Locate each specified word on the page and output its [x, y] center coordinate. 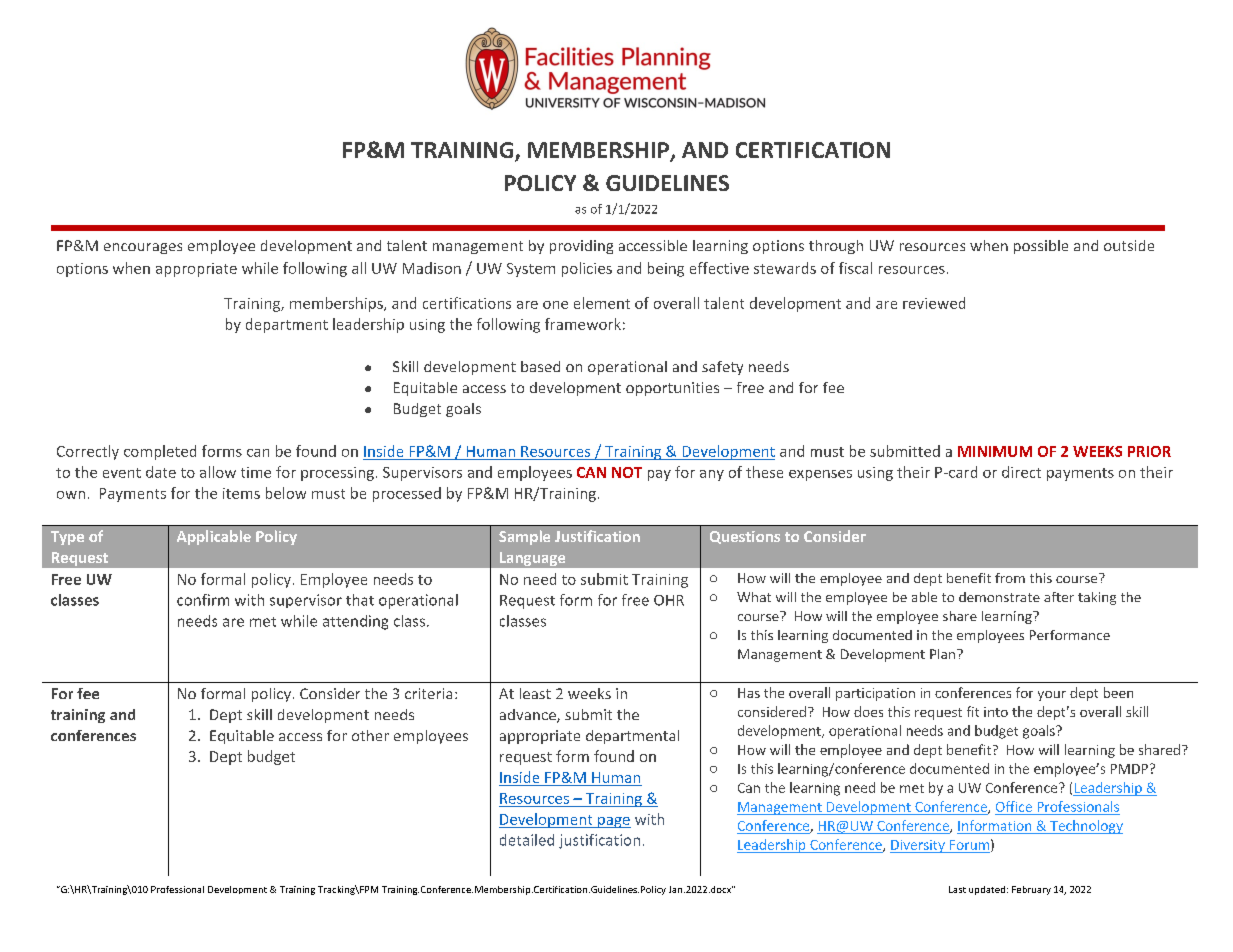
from [1010, 578]
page [613, 822]
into [996, 712]
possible [1041, 247]
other [370, 735]
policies [587, 269]
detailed [527, 840]
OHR [669, 600]
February [1031, 890]
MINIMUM [995, 451]
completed [160, 452]
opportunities [672, 389]
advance [529, 716]
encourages [143, 248]
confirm [203, 600]
